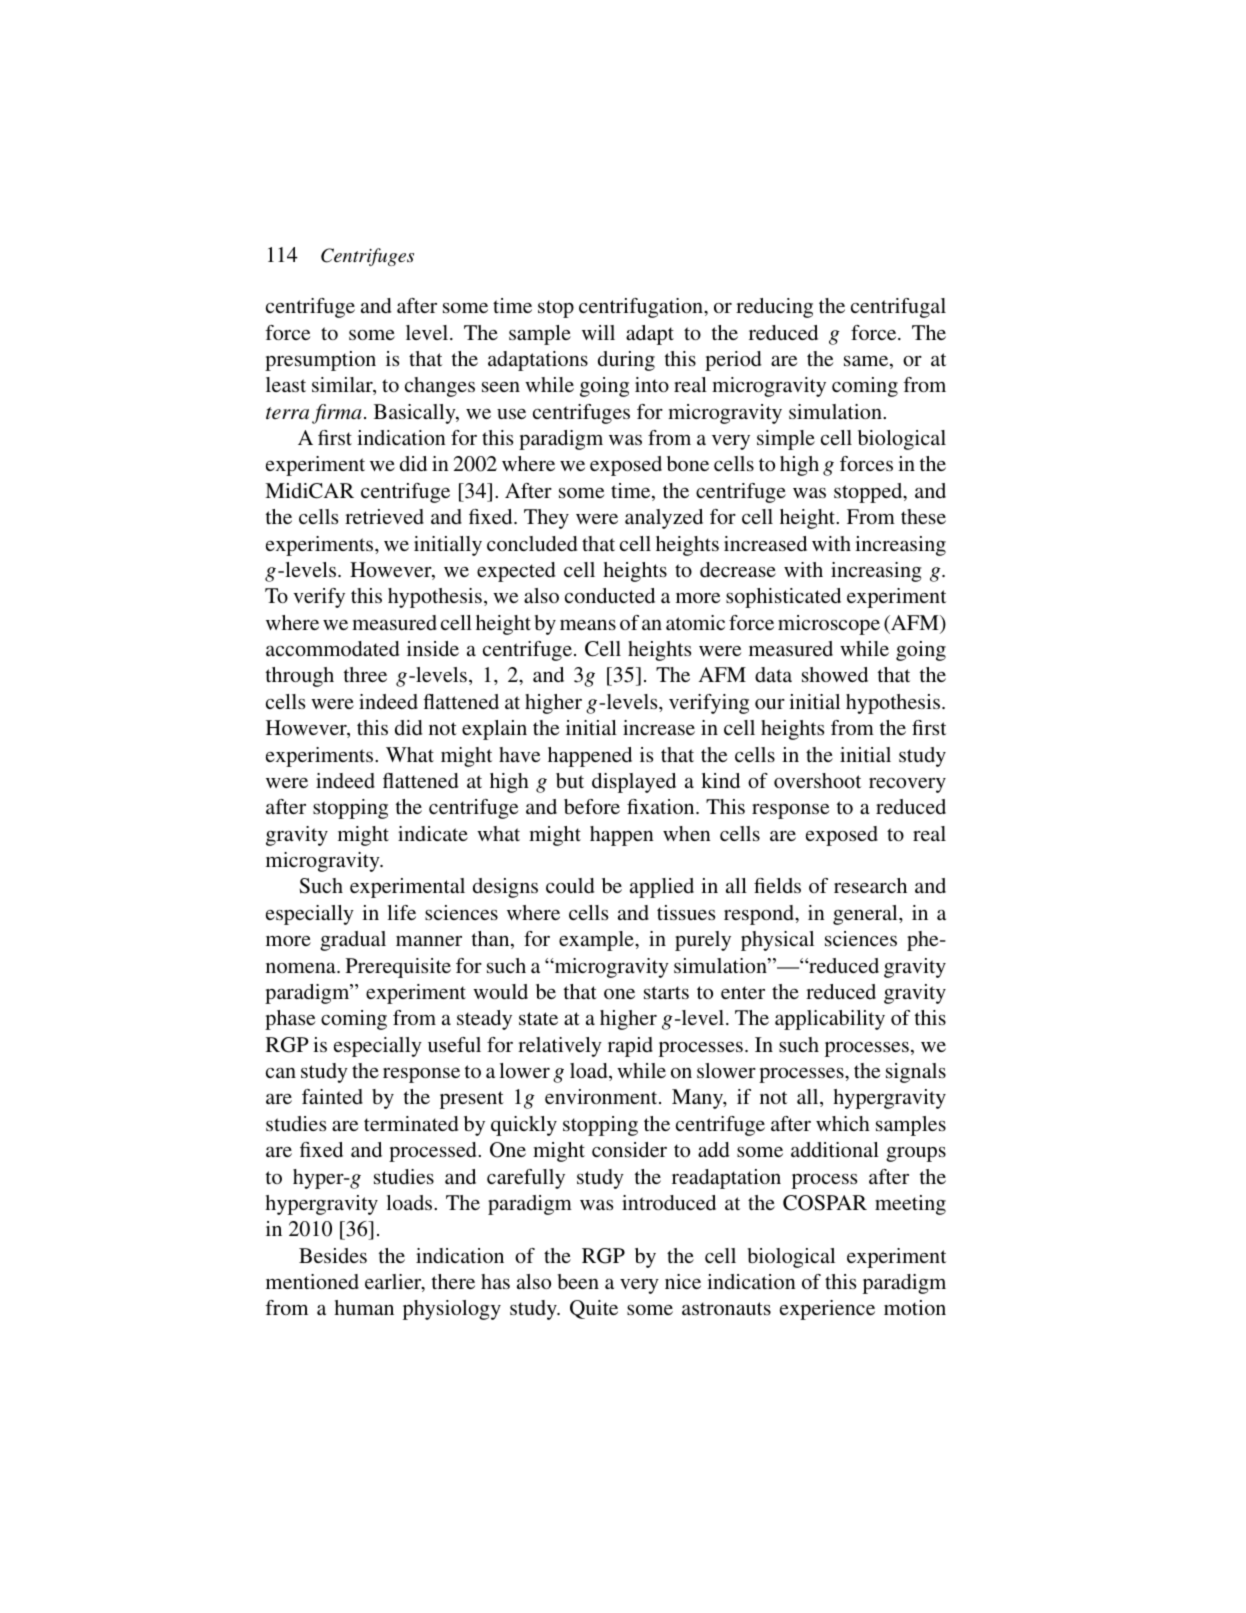 The image size is (1246, 1613). I want to click on overshoot, so click(817, 780).
